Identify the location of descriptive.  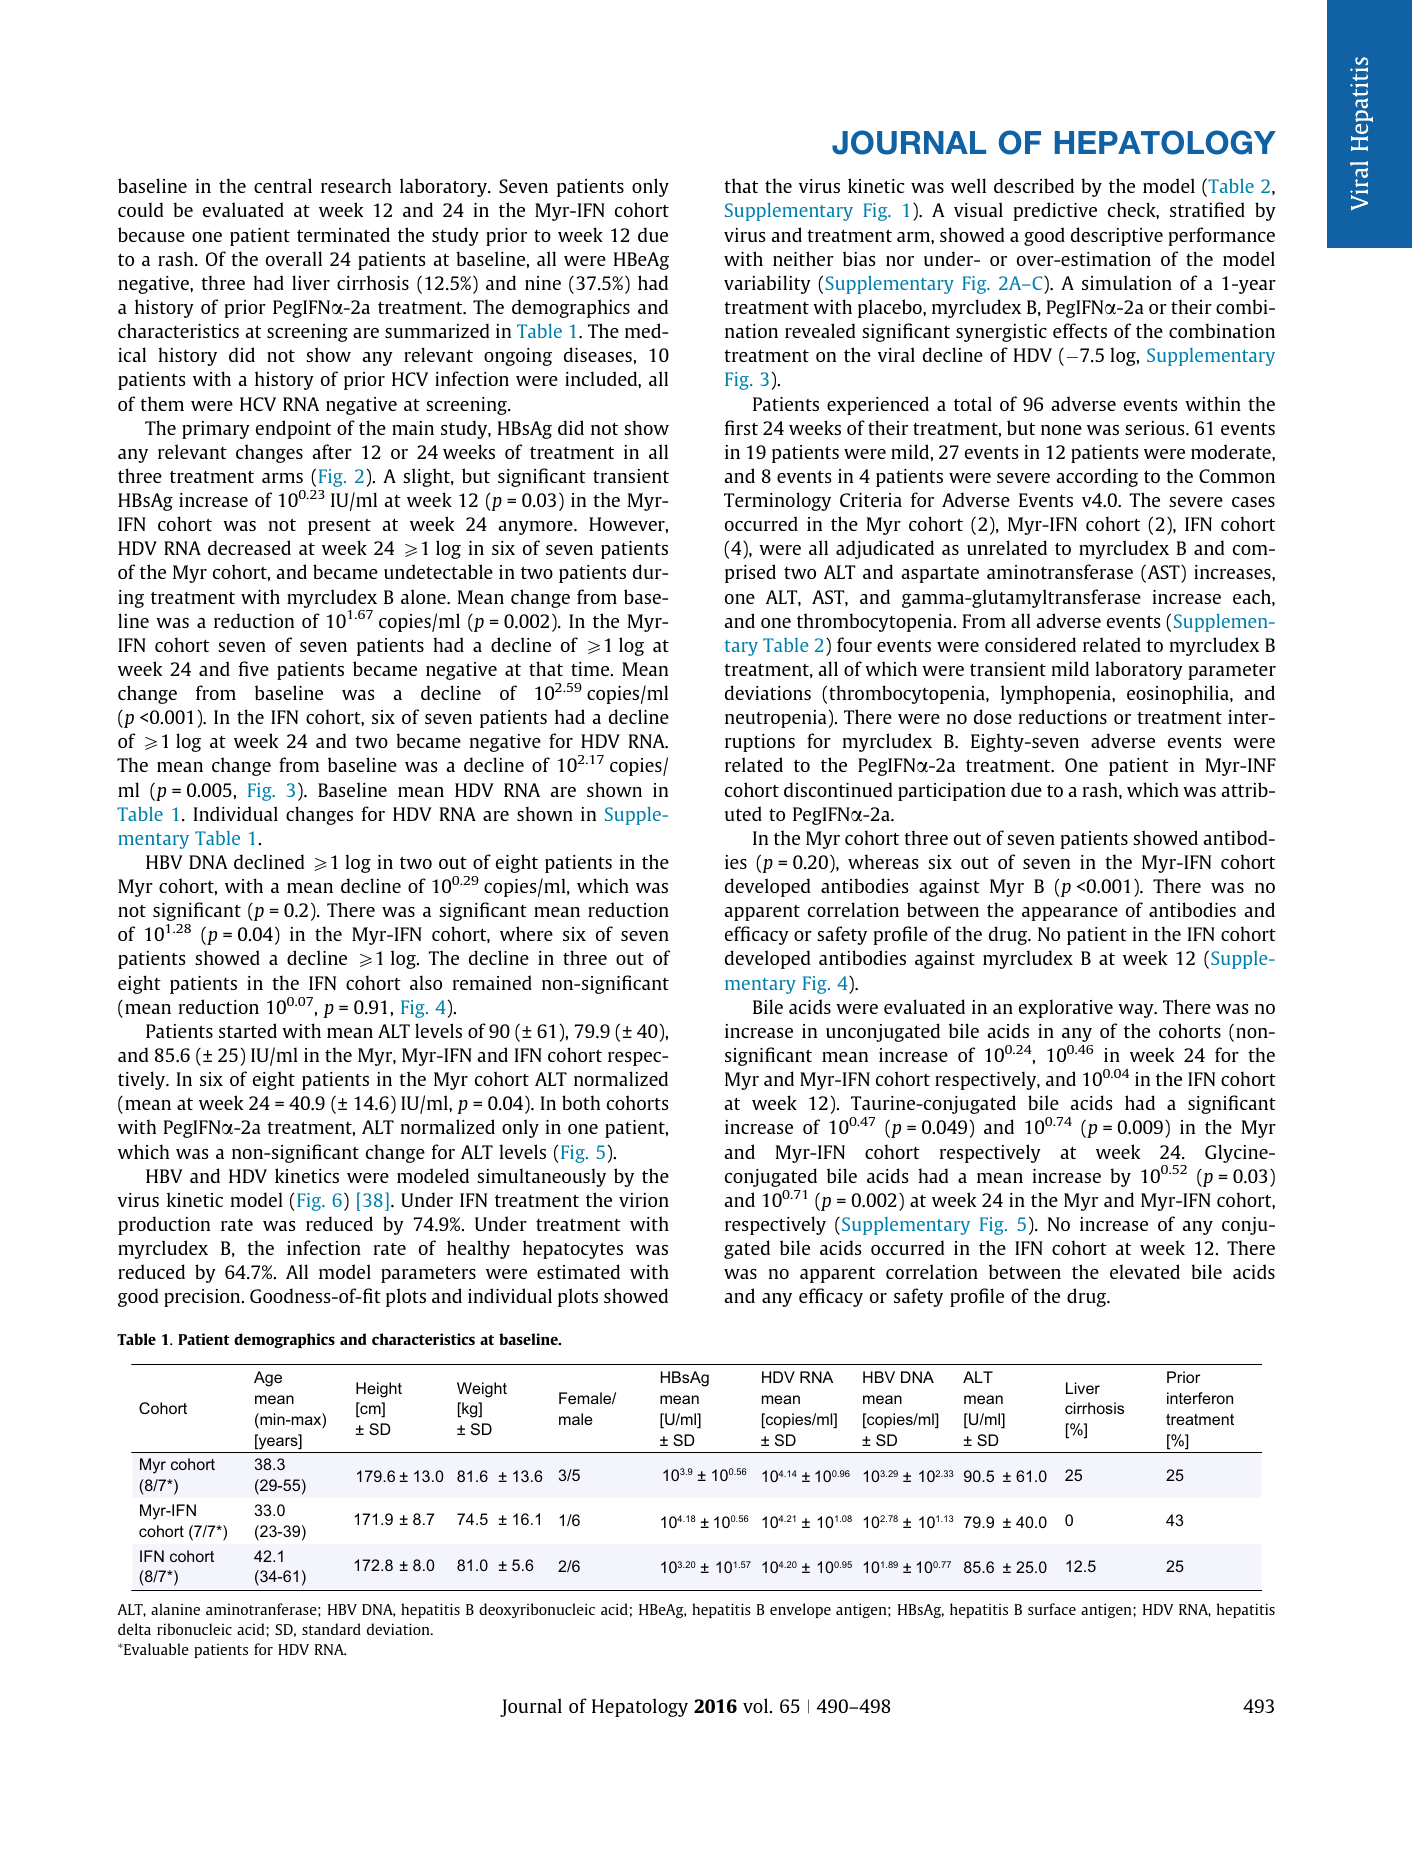
(1117, 236).
